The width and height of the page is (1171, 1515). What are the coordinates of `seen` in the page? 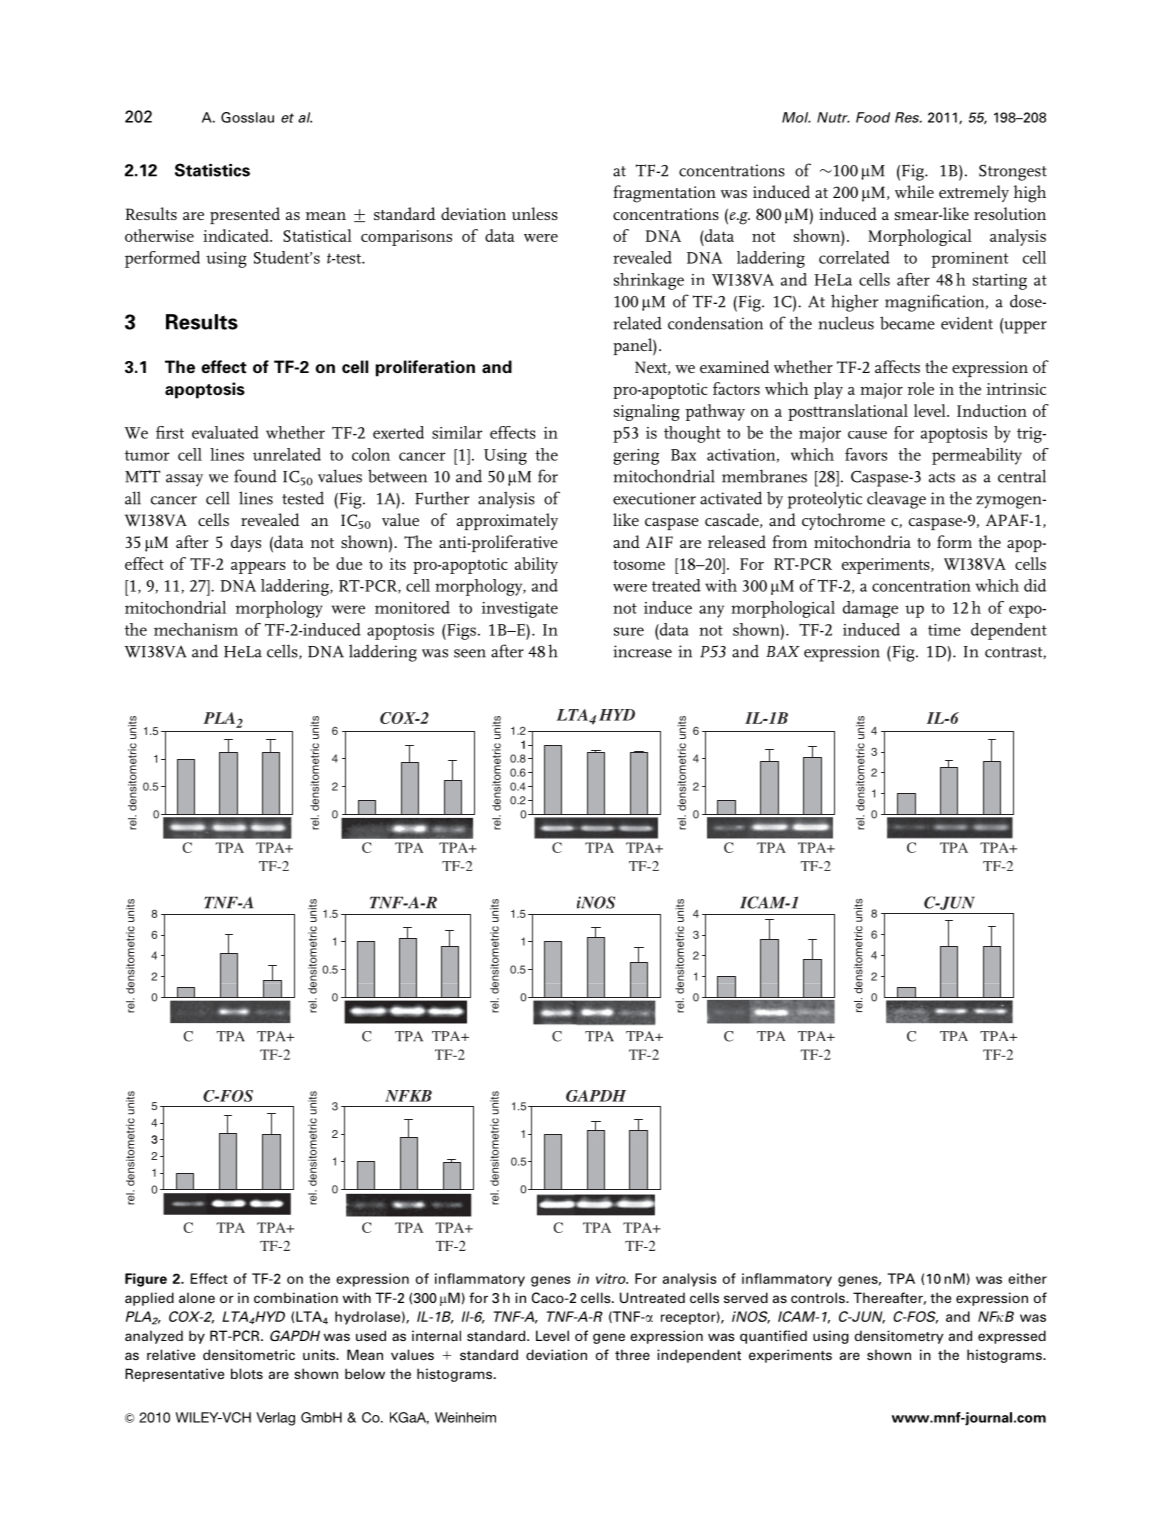 It's located at (470, 653).
